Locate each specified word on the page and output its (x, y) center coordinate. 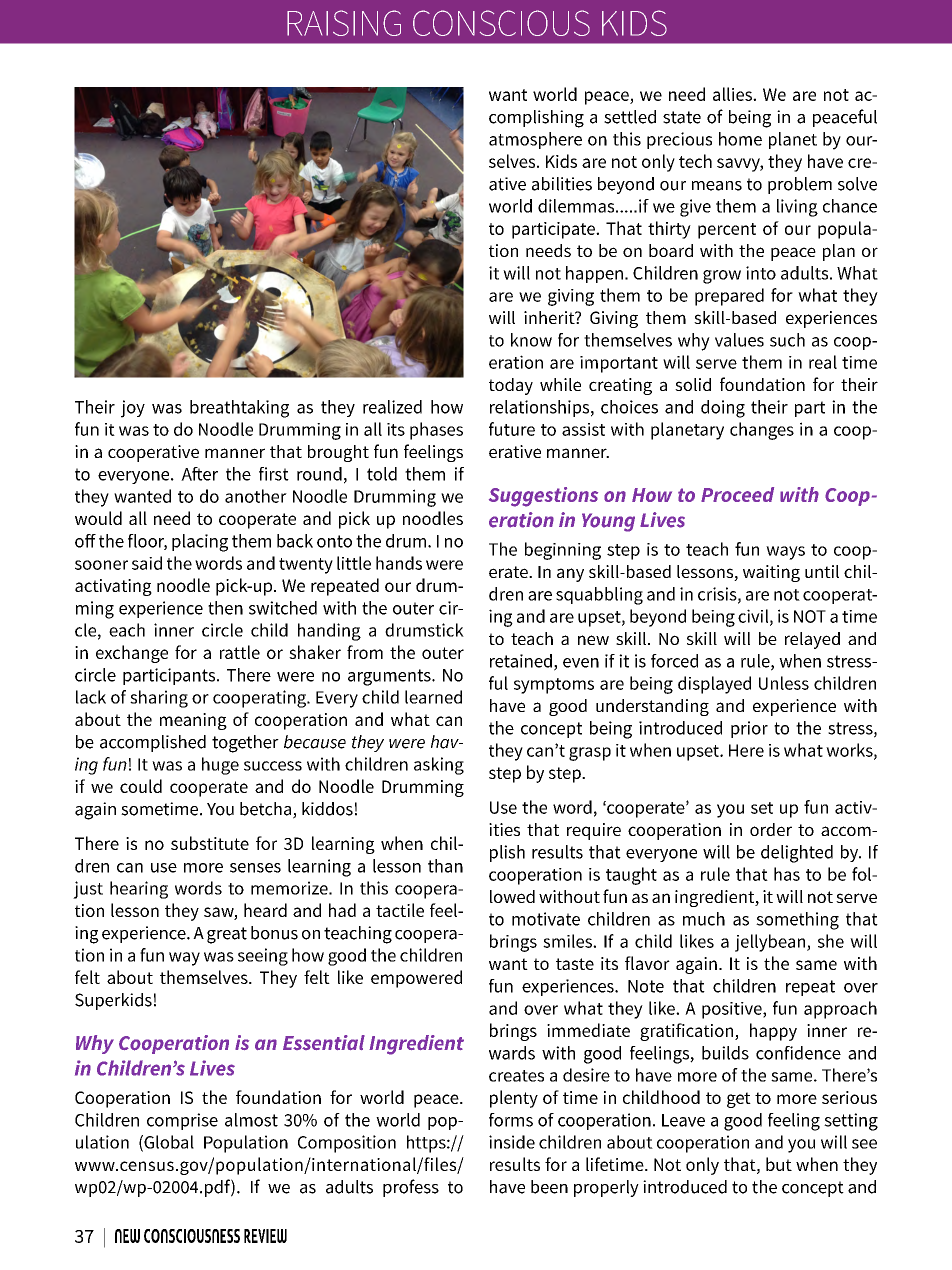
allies (733, 94)
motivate (546, 919)
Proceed (737, 494)
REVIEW (265, 1236)
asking (439, 766)
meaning (193, 721)
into (761, 273)
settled (630, 117)
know (531, 340)
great (227, 935)
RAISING (344, 23)
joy (133, 409)
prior (749, 729)
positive (733, 1010)
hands (399, 563)
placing (200, 543)
